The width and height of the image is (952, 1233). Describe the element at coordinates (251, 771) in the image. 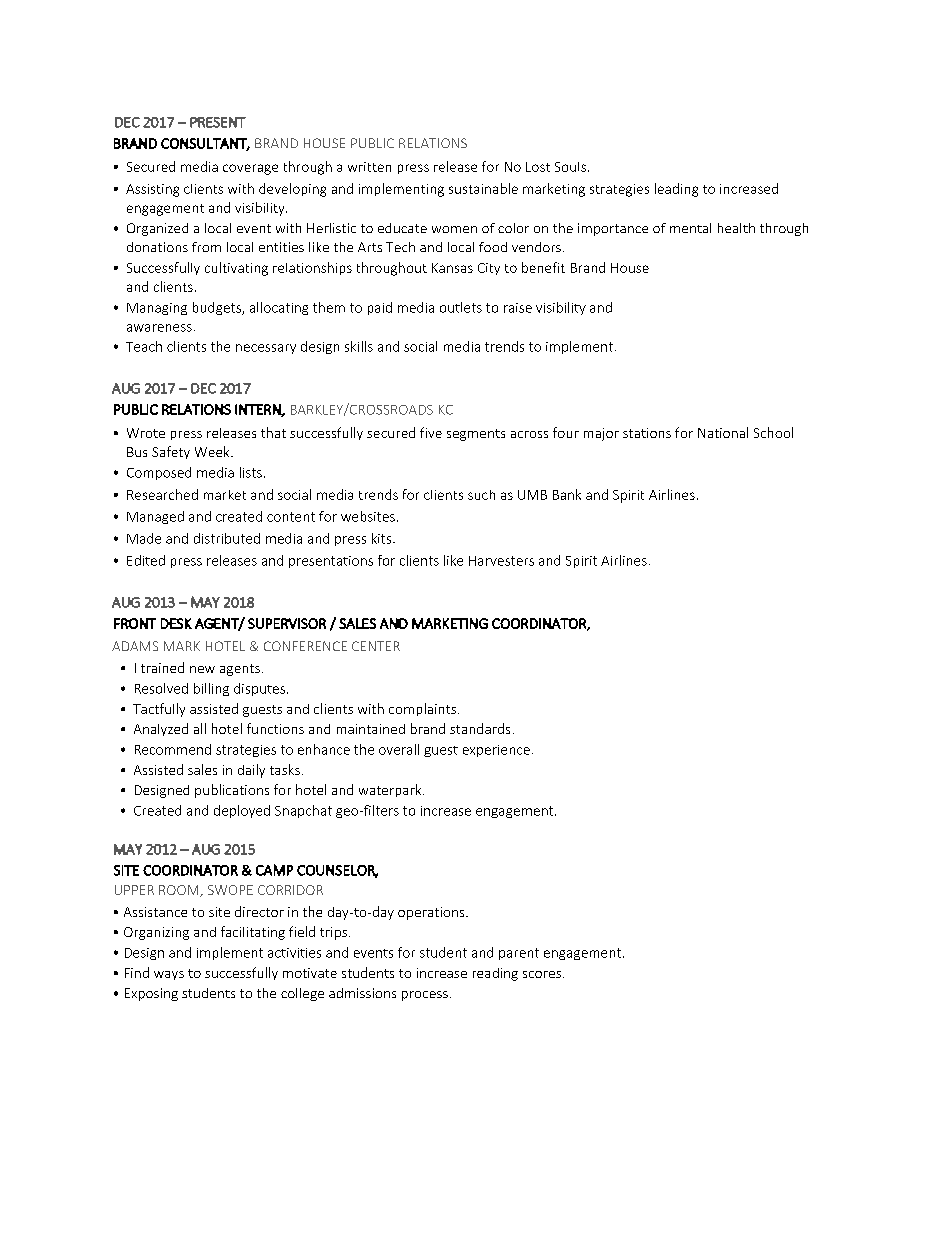

I see `daily` at that location.
